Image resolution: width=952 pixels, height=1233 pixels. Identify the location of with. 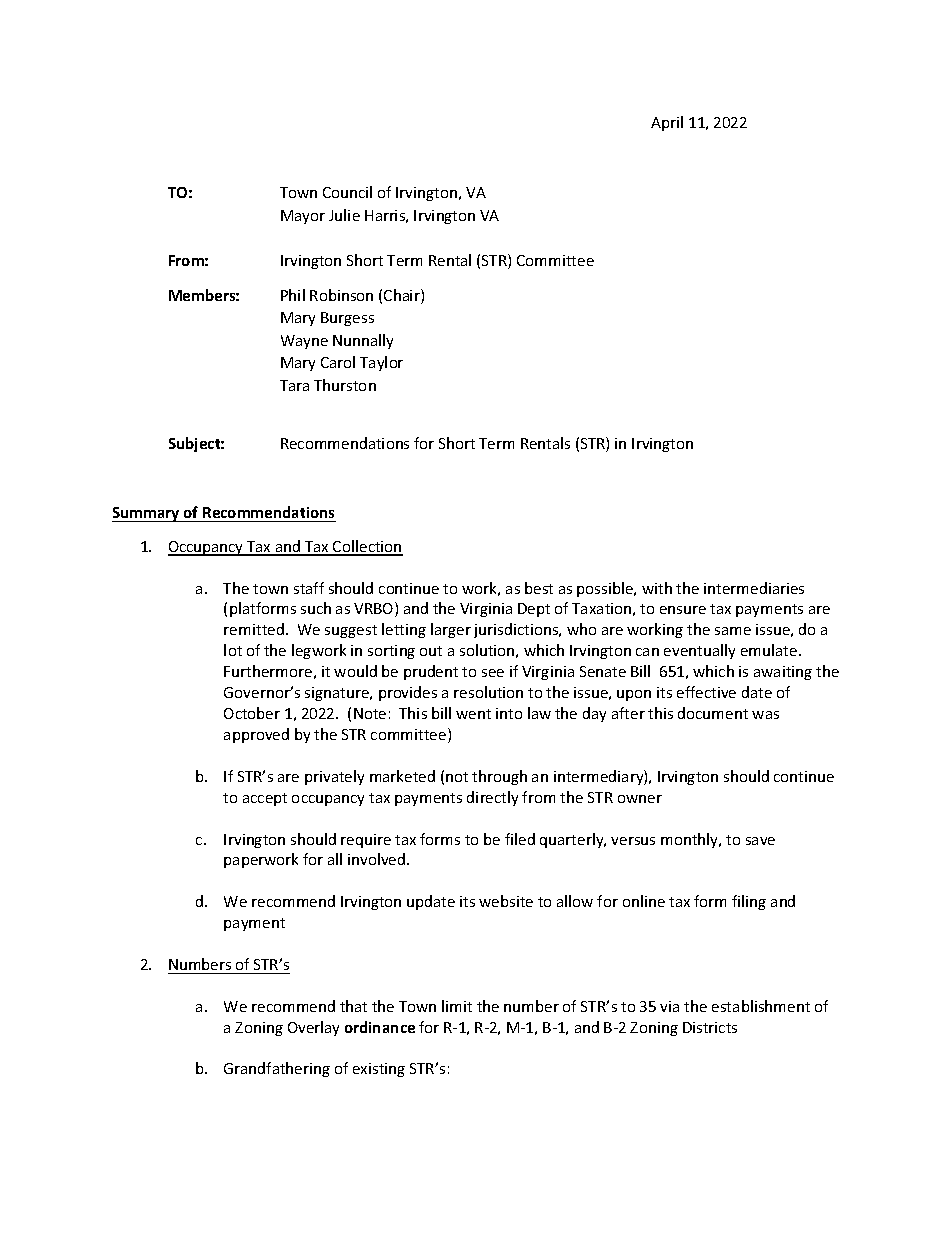
(657, 588).
